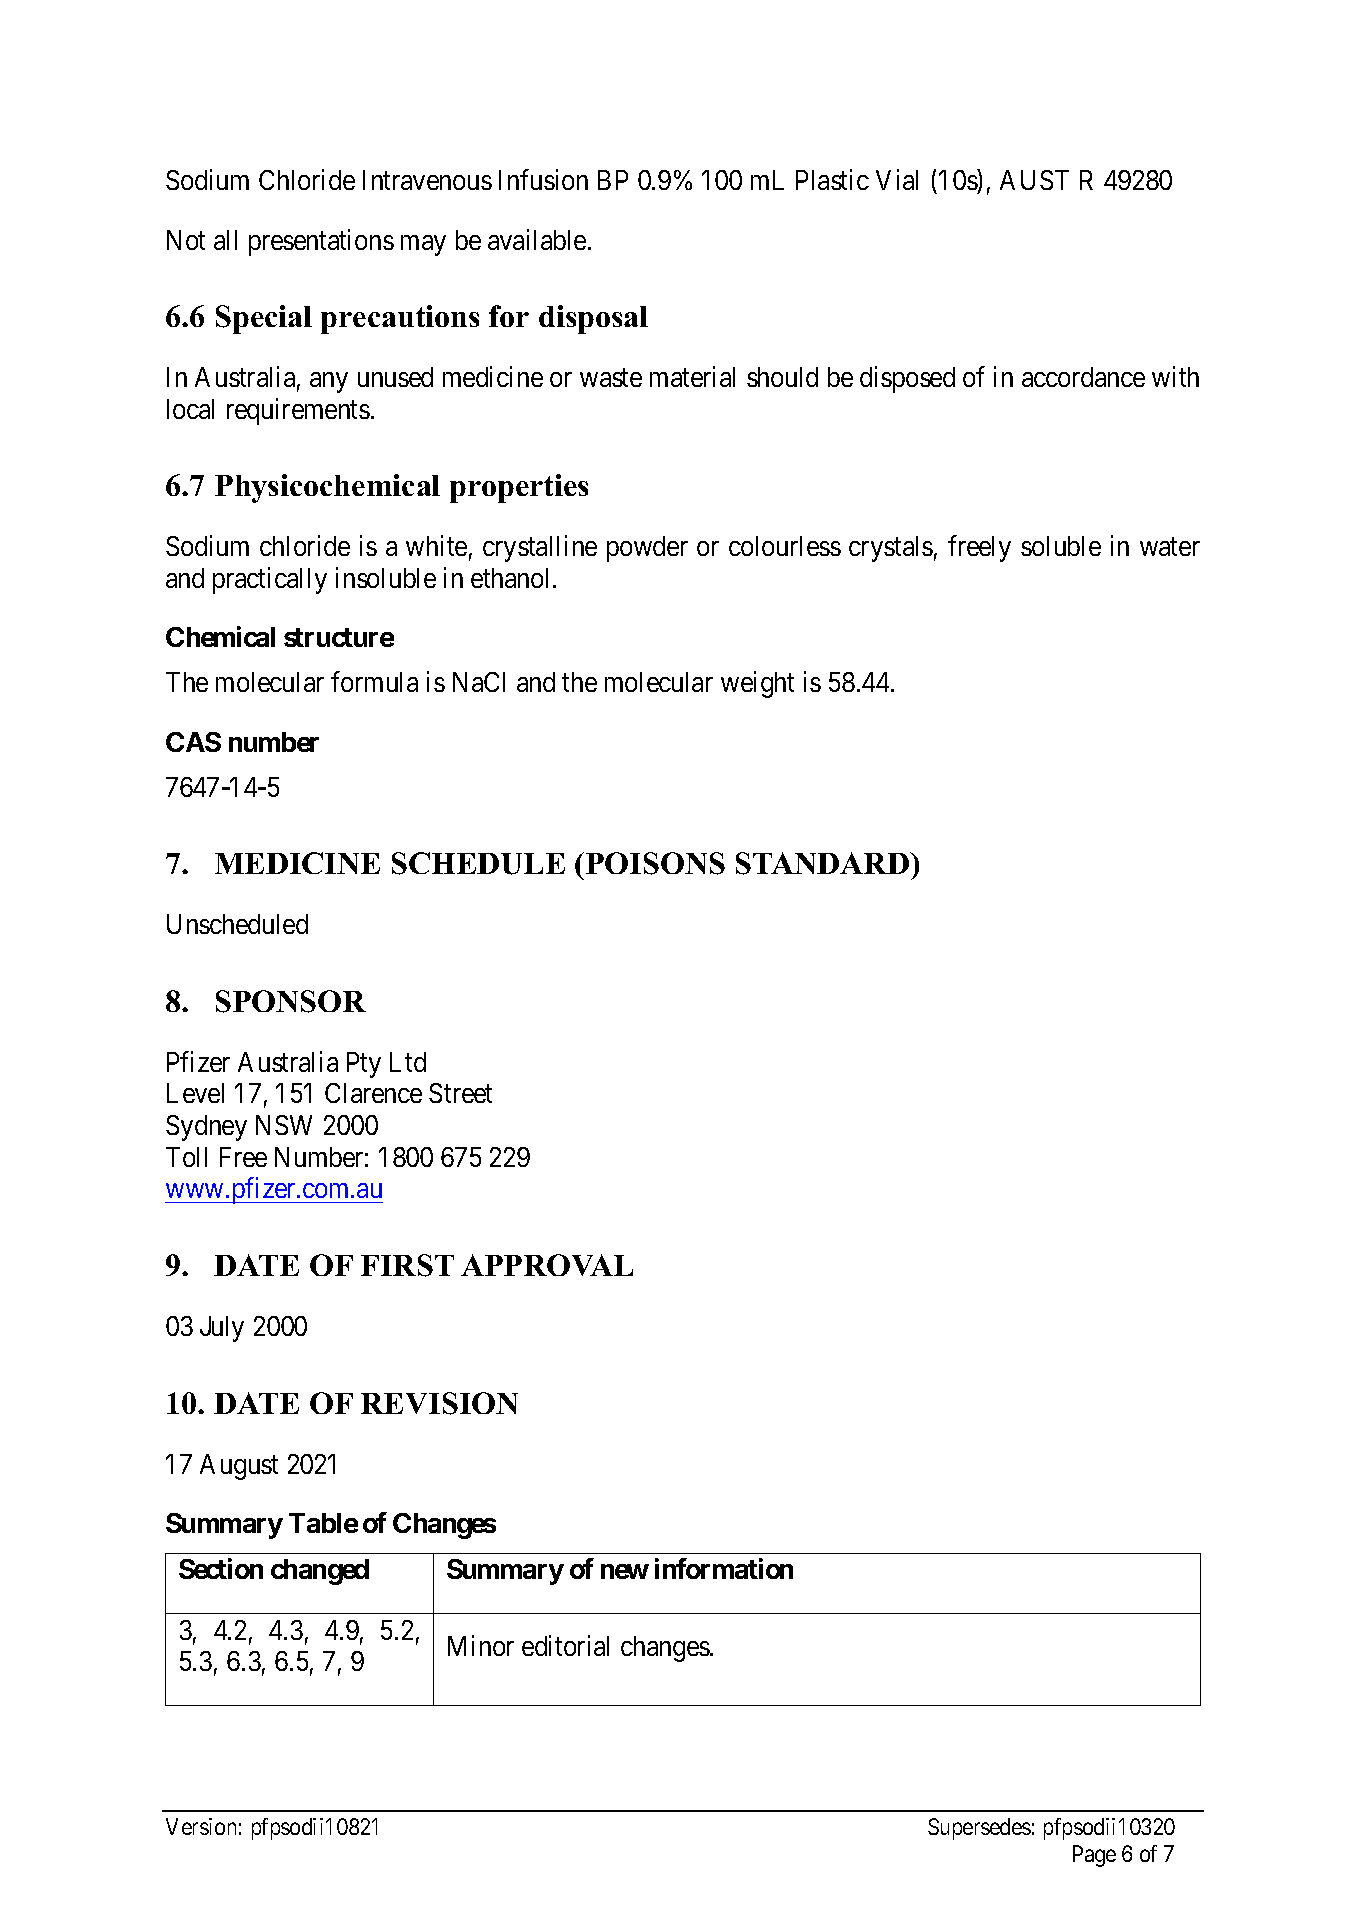 The image size is (1366, 1932). I want to click on Minor, so click(481, 1645).
